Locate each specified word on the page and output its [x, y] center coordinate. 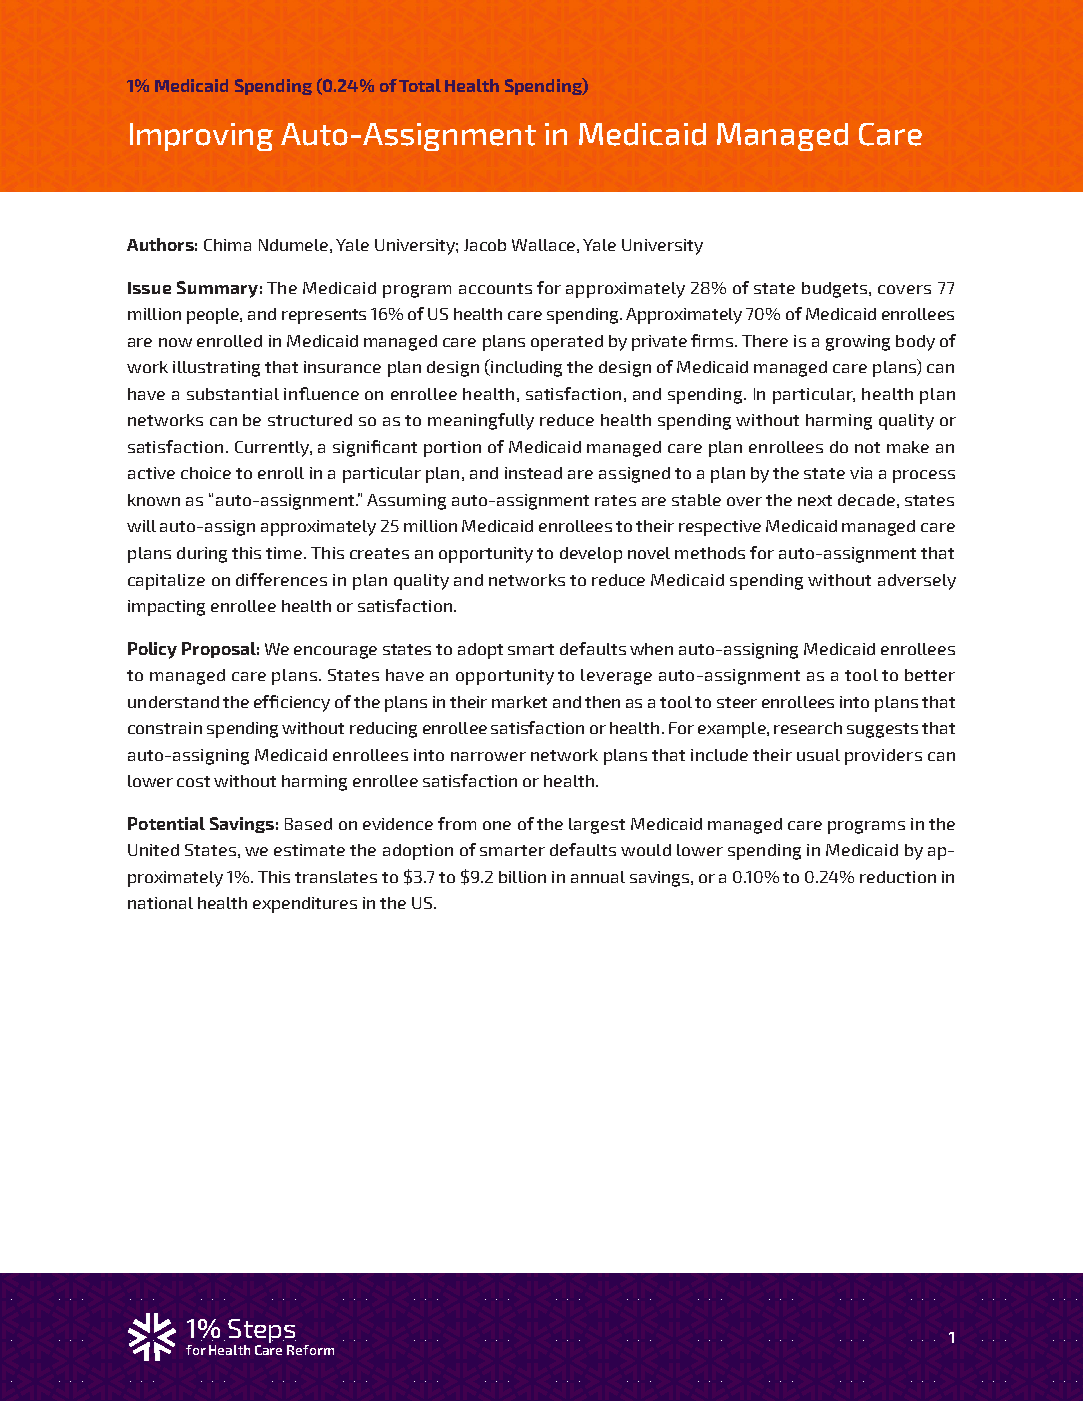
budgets [836, 290]
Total [420, 85]
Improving [201, 137]
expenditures [305, 905]
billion [522, 877]
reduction [898, 877]
